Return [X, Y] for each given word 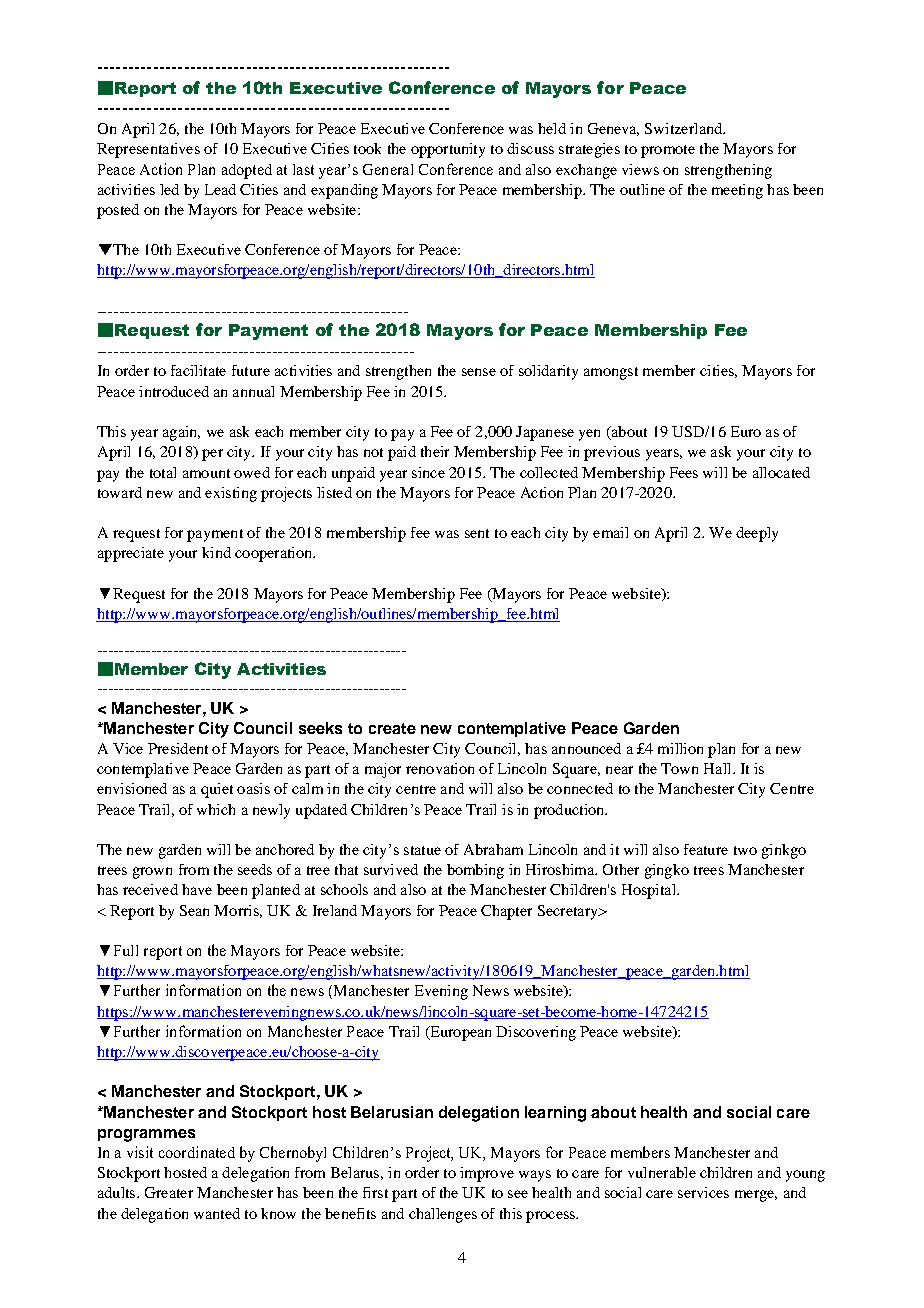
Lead [220, 189]
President [178, 748]
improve [487, 1174]
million [680, 748]
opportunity [448, 150]
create [392, 728]
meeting [737, 191]
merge [756, 1196]
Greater [169, 1192]
